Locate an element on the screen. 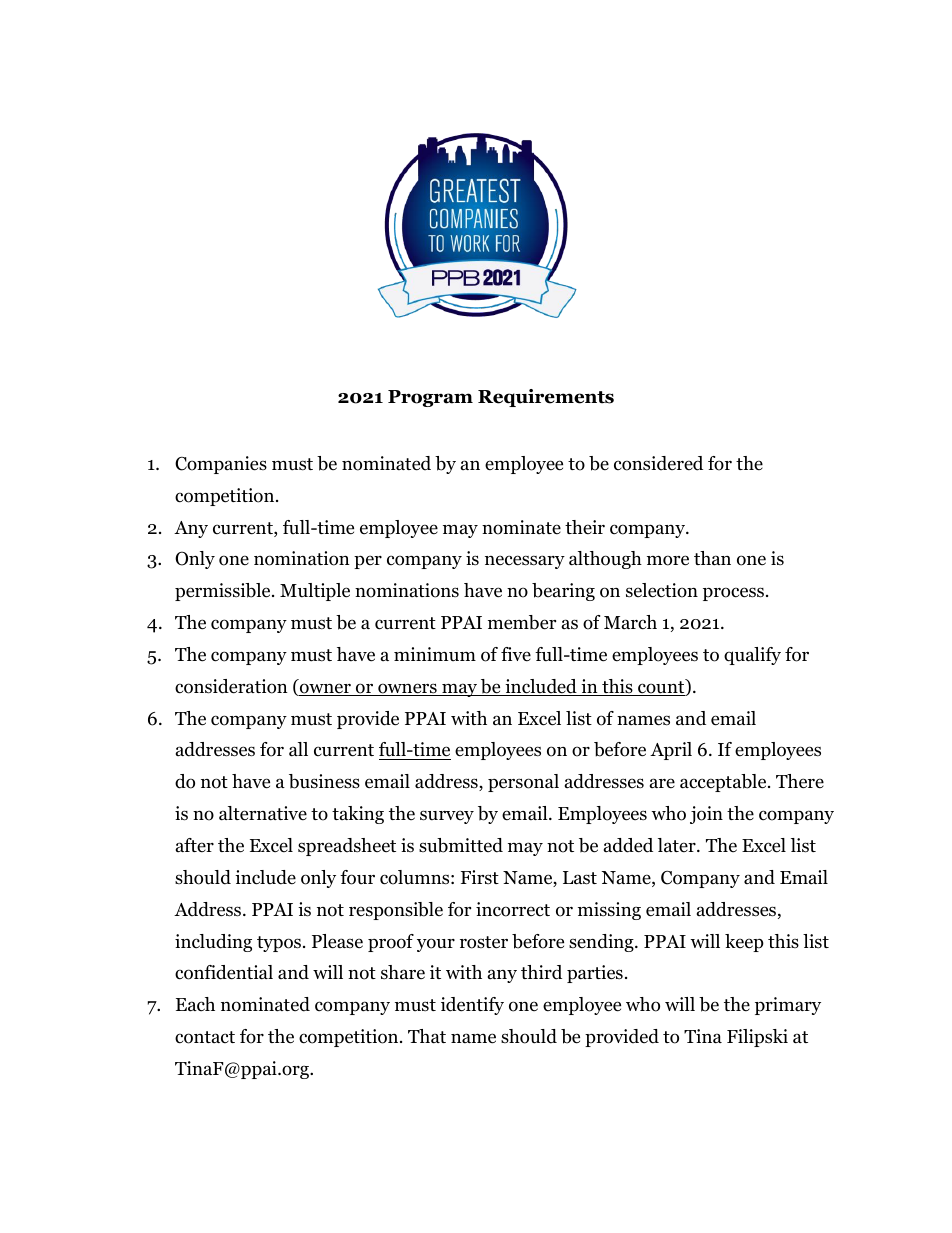  Companies is located at coordinates (221, 465).
